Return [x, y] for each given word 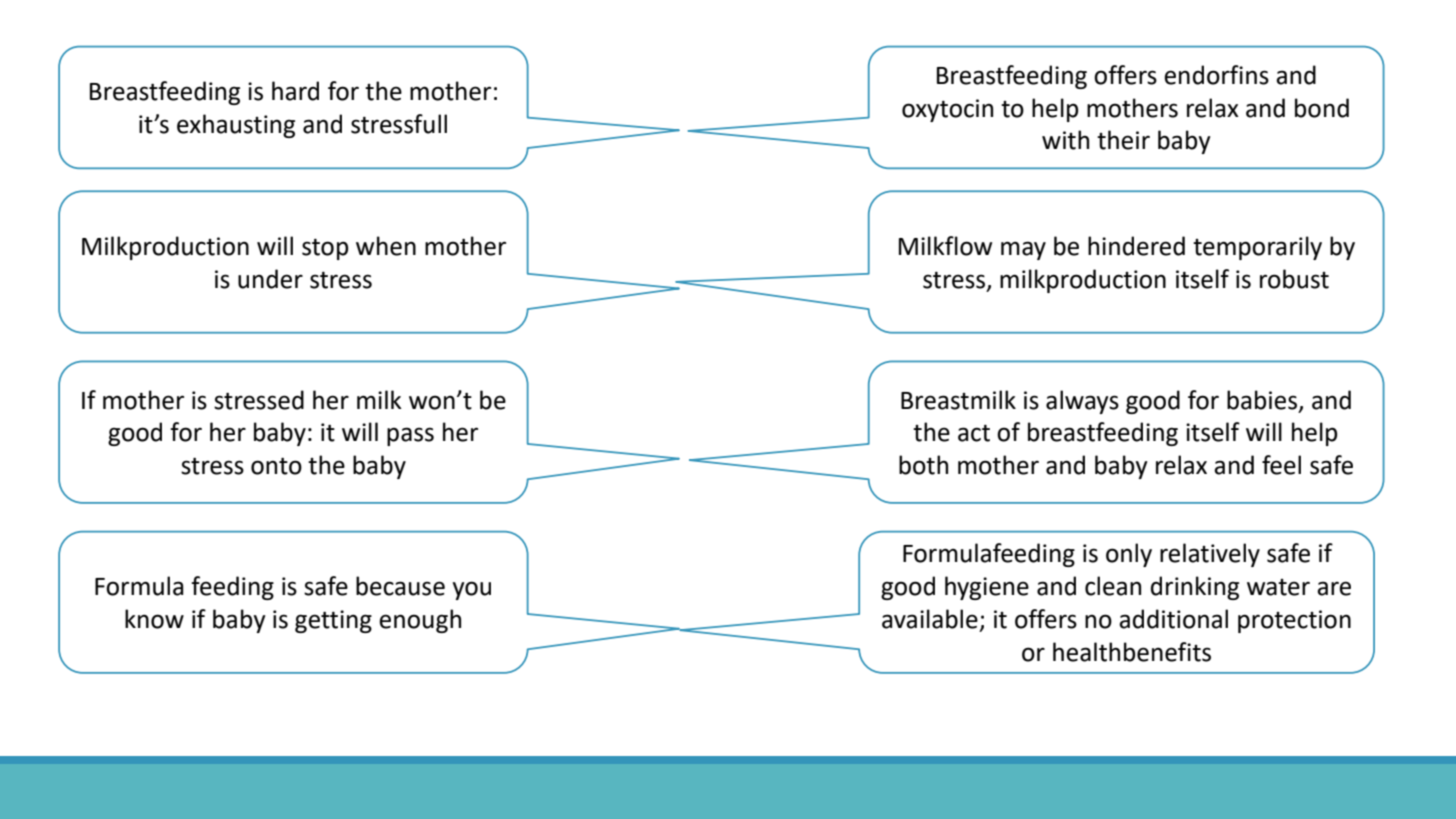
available [930, 619]
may [1023, 250]
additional [1173, 619]
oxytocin [947, 110]
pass [410, 436]
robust [1294, 279]
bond [1322, 108]
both [923, 465]
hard [295, 91]
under [270, 279]
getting [333, 621]
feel [1281, 465]
